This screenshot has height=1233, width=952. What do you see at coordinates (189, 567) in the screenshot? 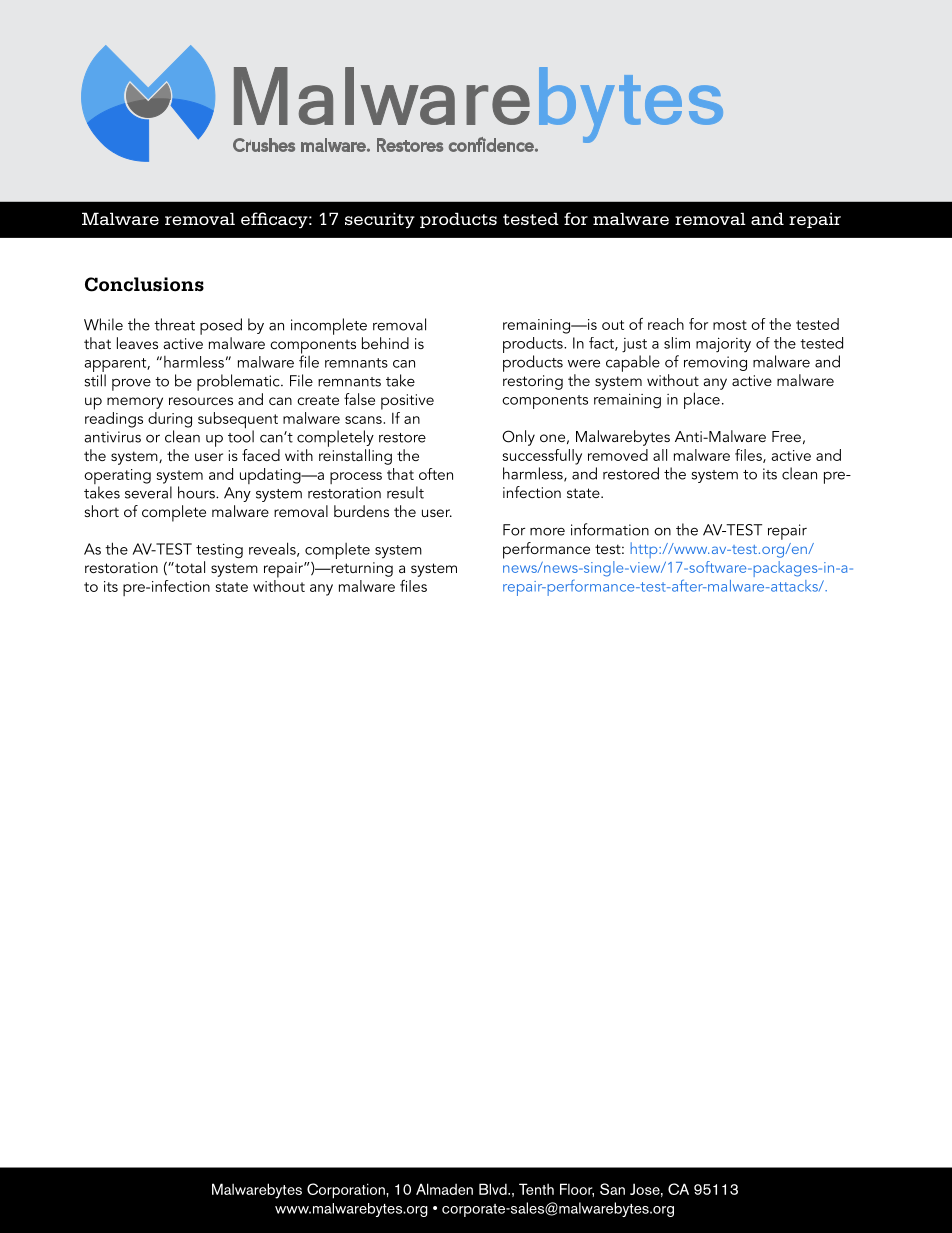
I see `total` at bounding box center [189, 567].
